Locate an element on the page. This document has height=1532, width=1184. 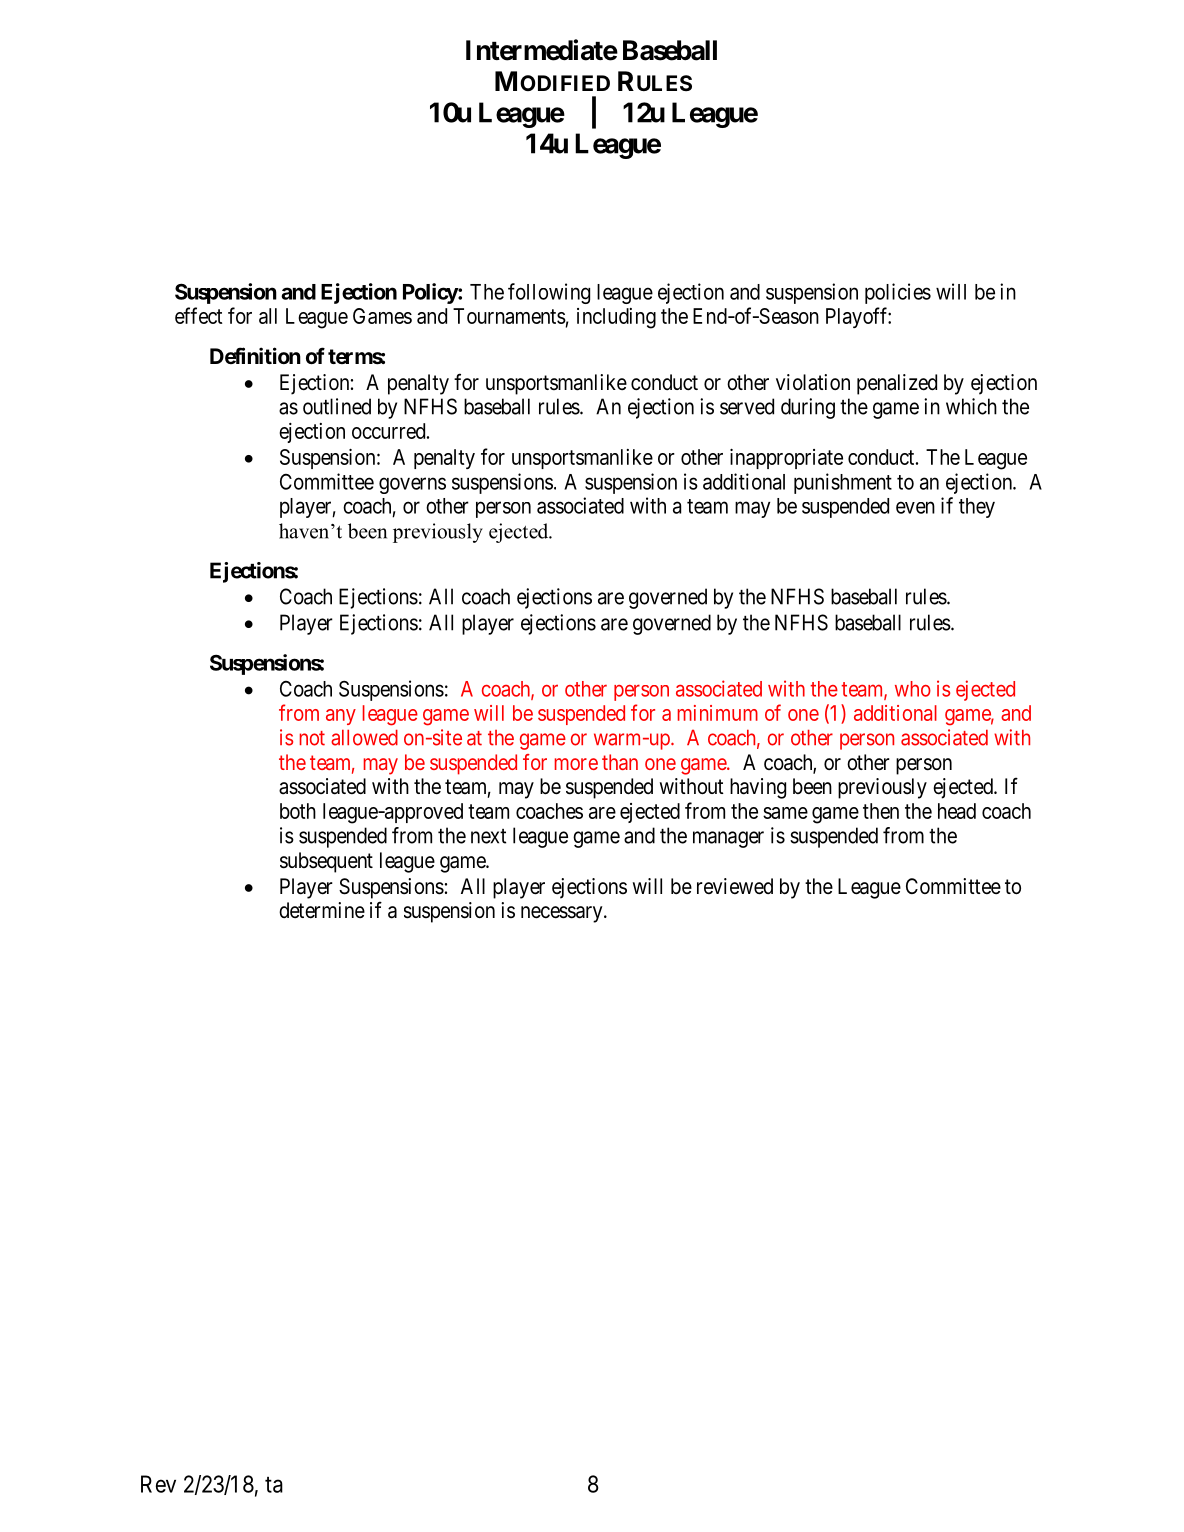
any is located at coordinates (341, 717).
